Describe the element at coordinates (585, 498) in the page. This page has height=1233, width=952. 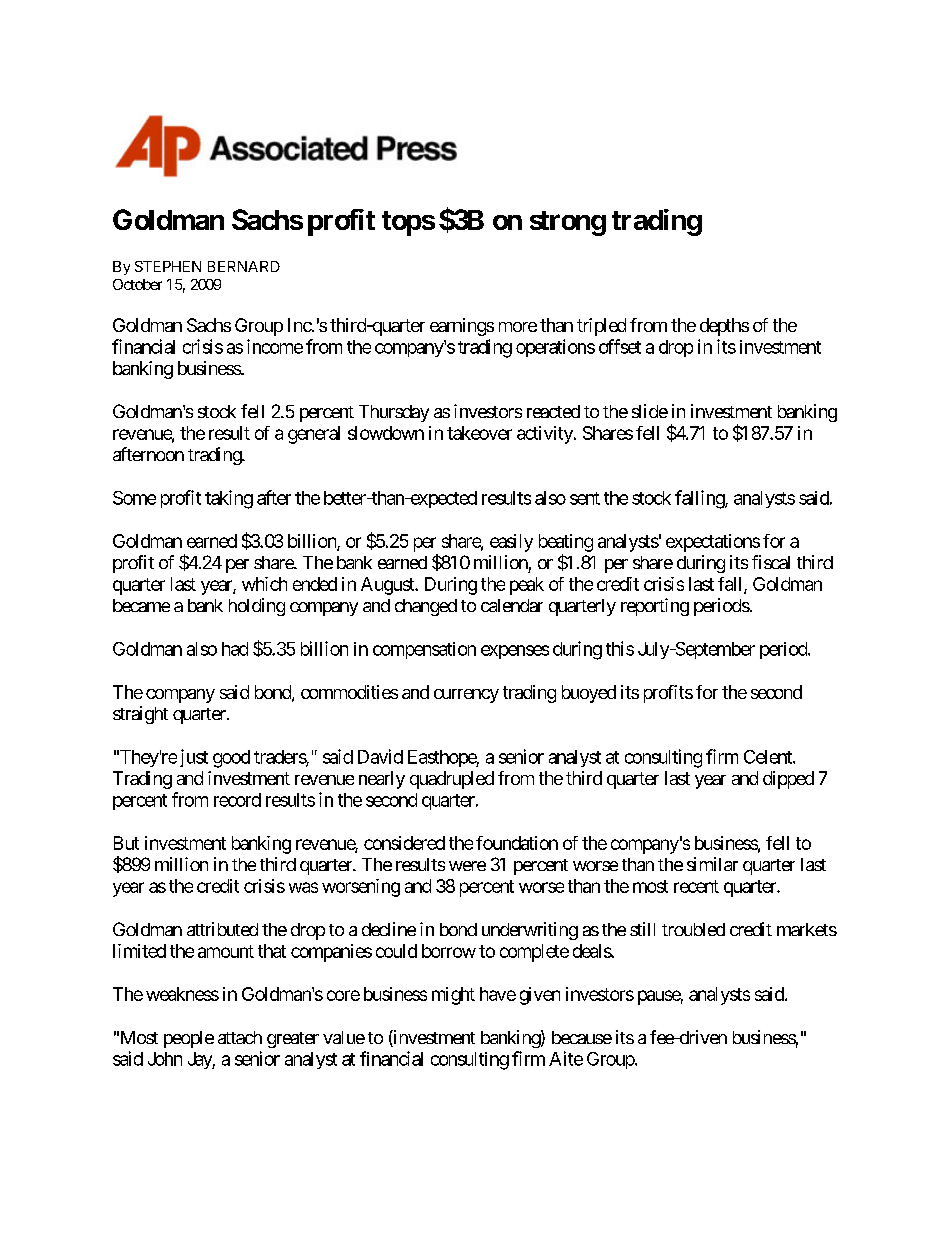
I see `sent` at that location.
